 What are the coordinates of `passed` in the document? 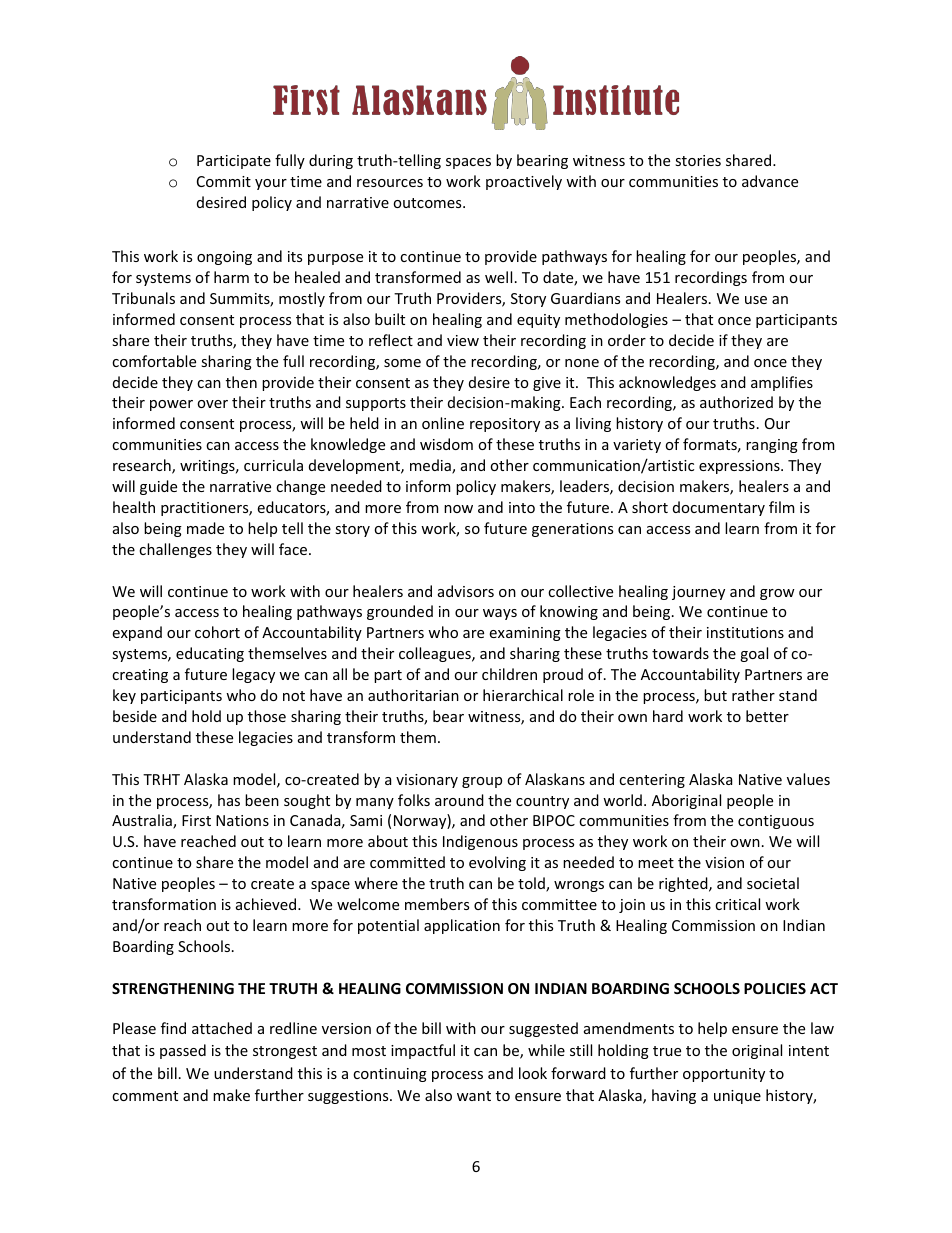 It's located at (183, 1051).
